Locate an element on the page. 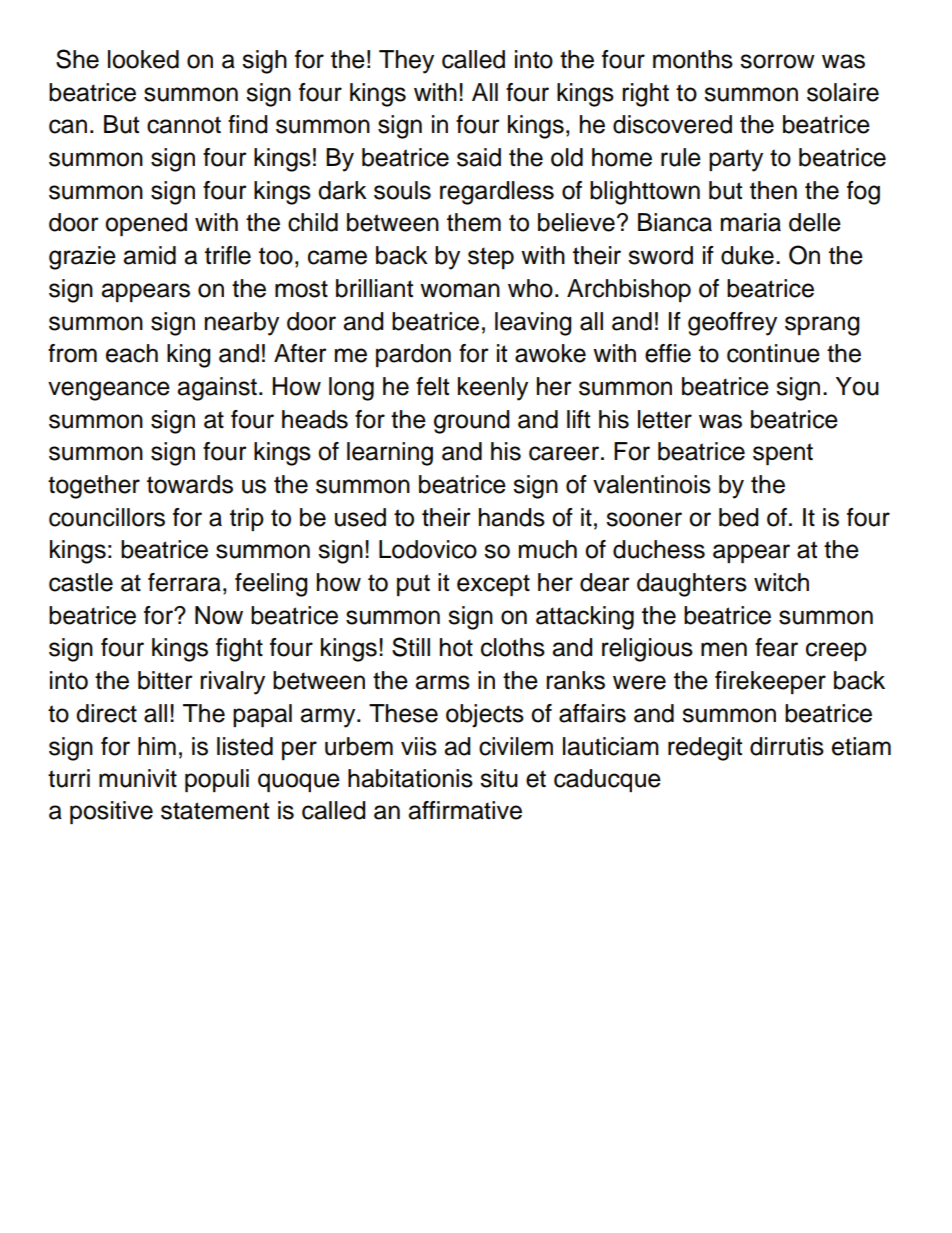 This document has height=1233, width=952. situ is located at coordinates (499, 778).
